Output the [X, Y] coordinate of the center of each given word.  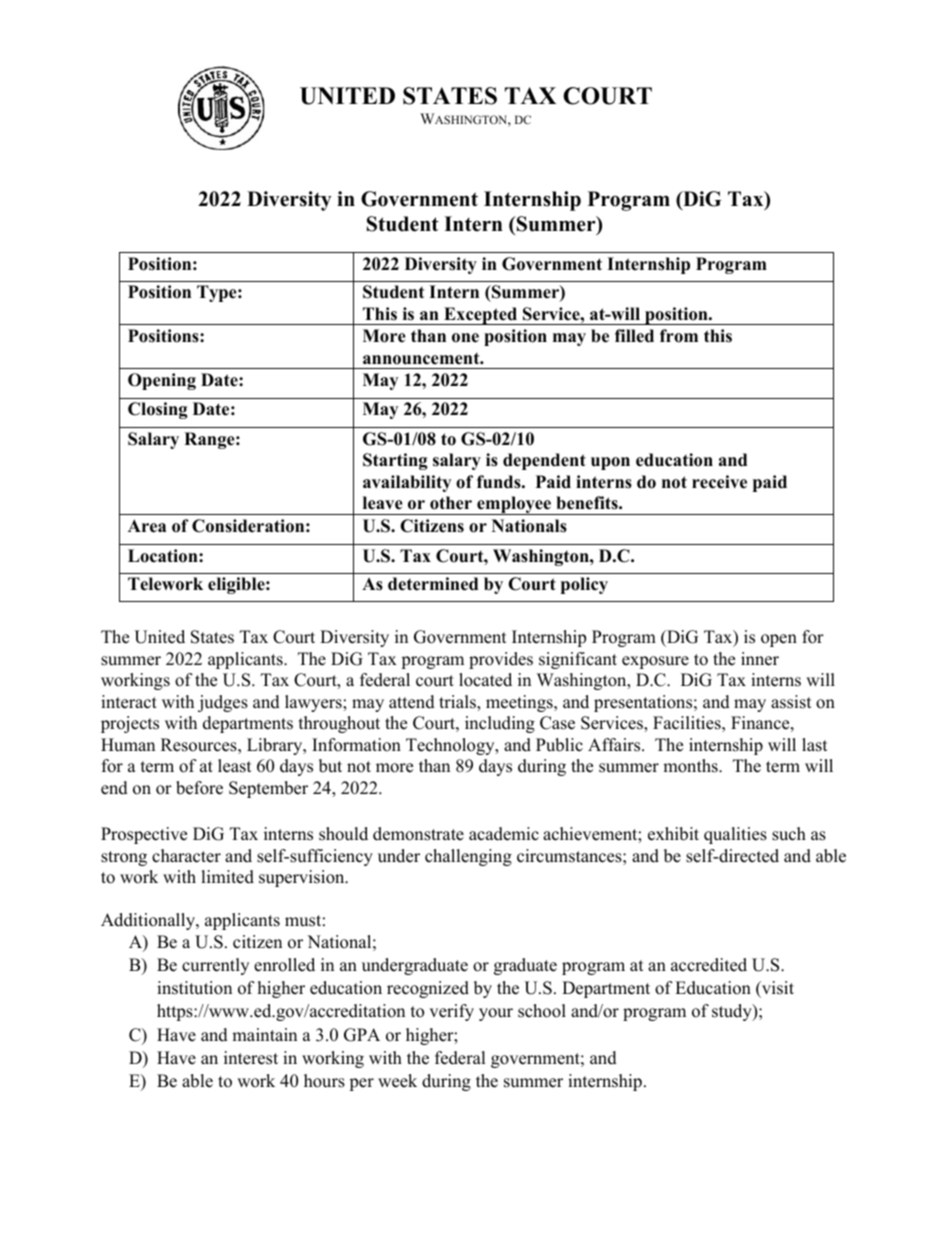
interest [251, 1058]
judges [223, 703]
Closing [158, 410]
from [679, 336]
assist [791, 702]
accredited [709, 965]
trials [458, 703]
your [496, 1014]
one [465, 338]
